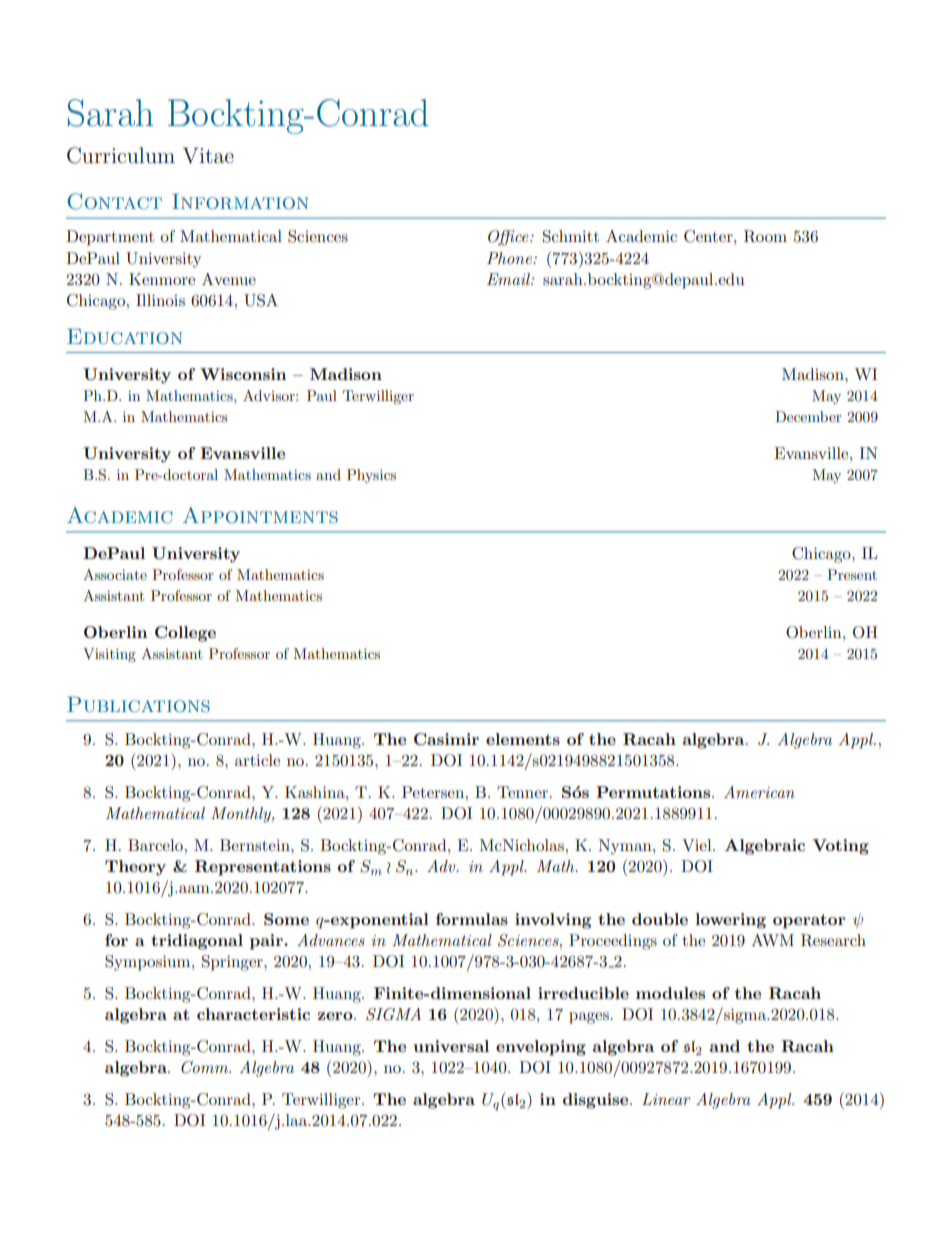 This screenshot has height=1233, width=952. What do you see at coordinates (808, 416) in the screenshot?
I see `December` at bounding box center [808, 416].
